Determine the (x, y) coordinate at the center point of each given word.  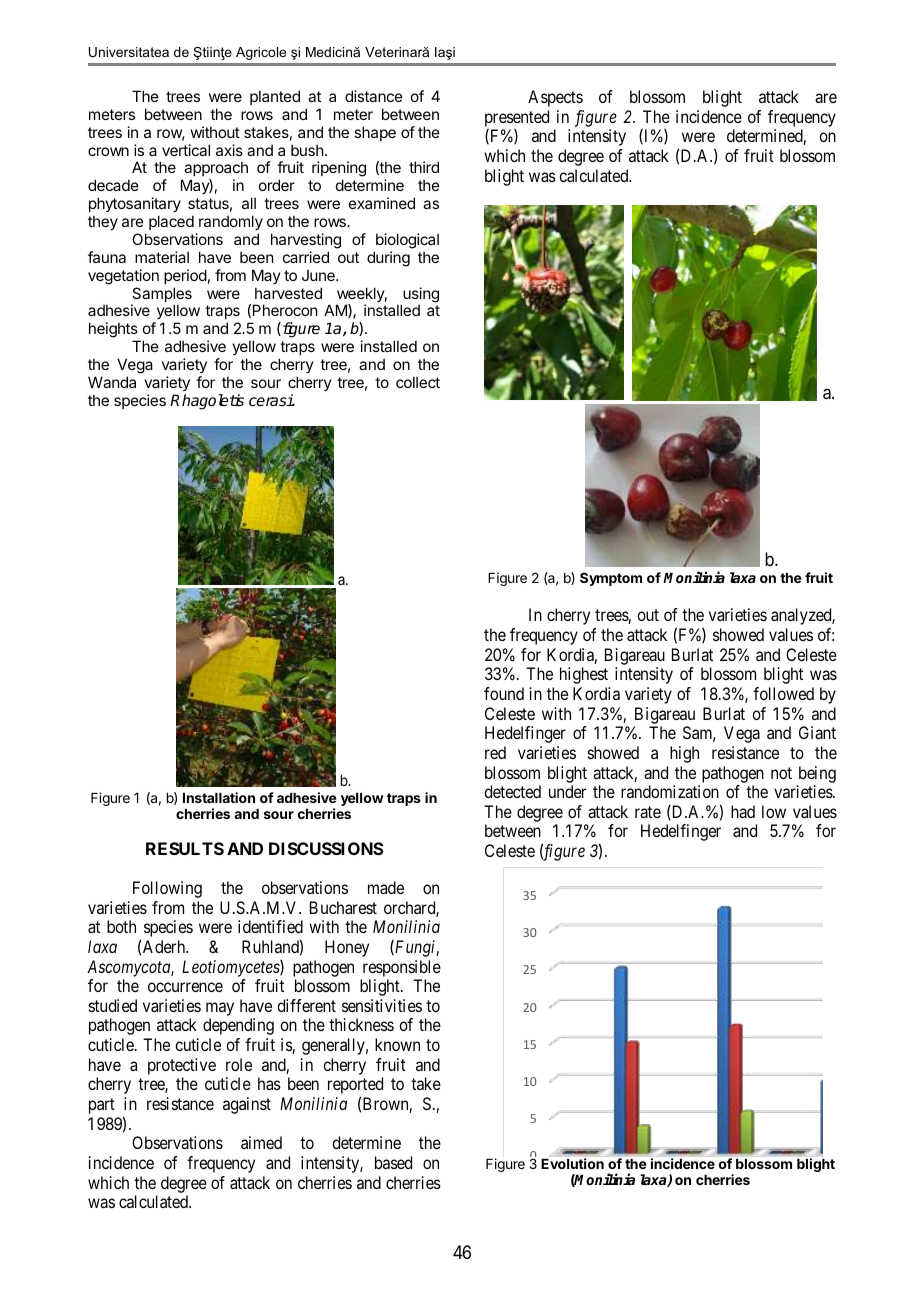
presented (517, 118)
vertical (186, 150)
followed (783, 693)
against (247, 1105)
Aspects (555, 98)
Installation (219, 797)
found (504, 693)
